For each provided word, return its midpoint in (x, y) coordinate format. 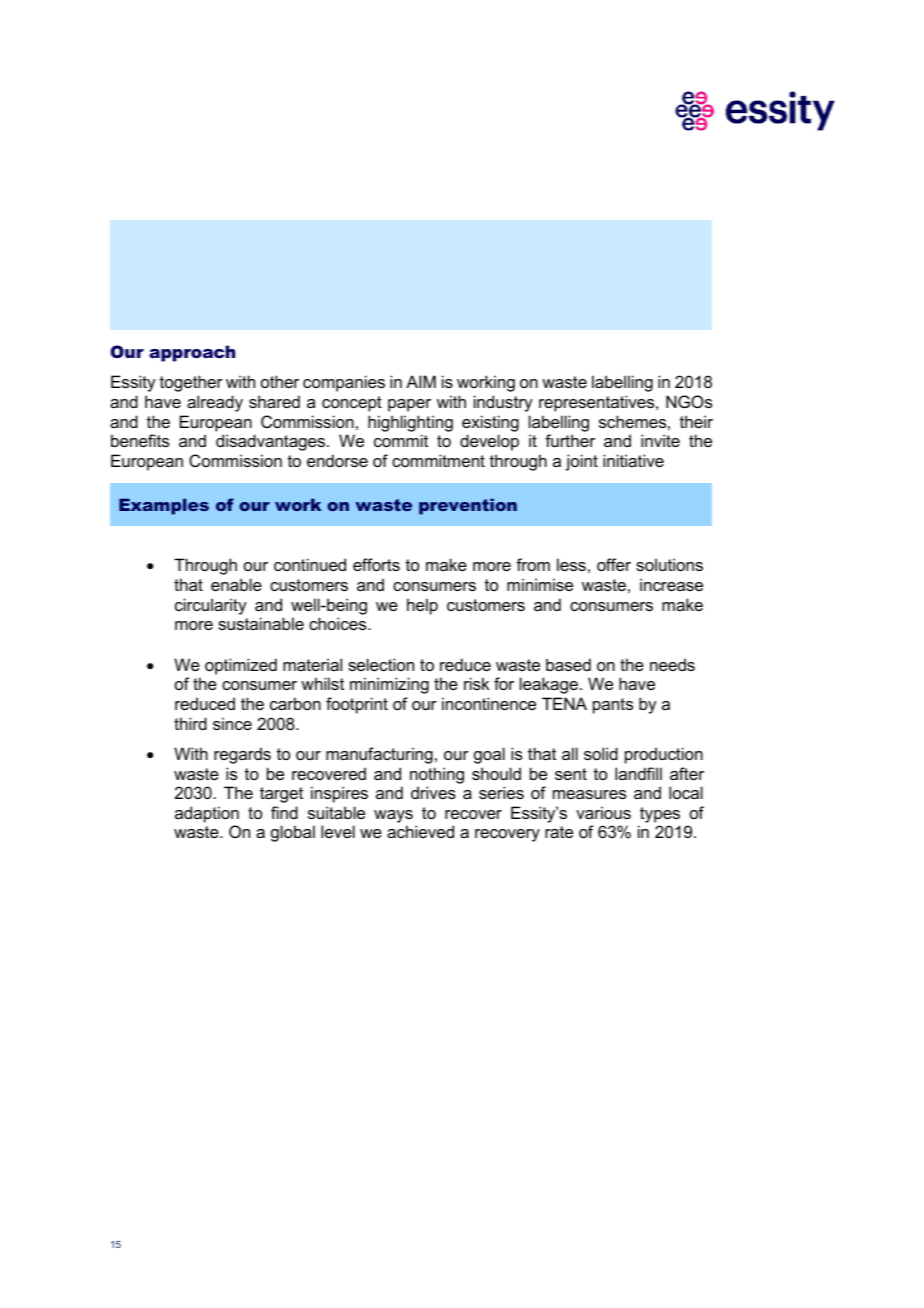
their (696, 421)
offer (614, 564)
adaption (207, 814)
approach (192, 353)
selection (381, 664)
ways (393, 816)
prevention (468, 506)
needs (672, 664)
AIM (421, 381)
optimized (241, 666)
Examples (164, 506)
